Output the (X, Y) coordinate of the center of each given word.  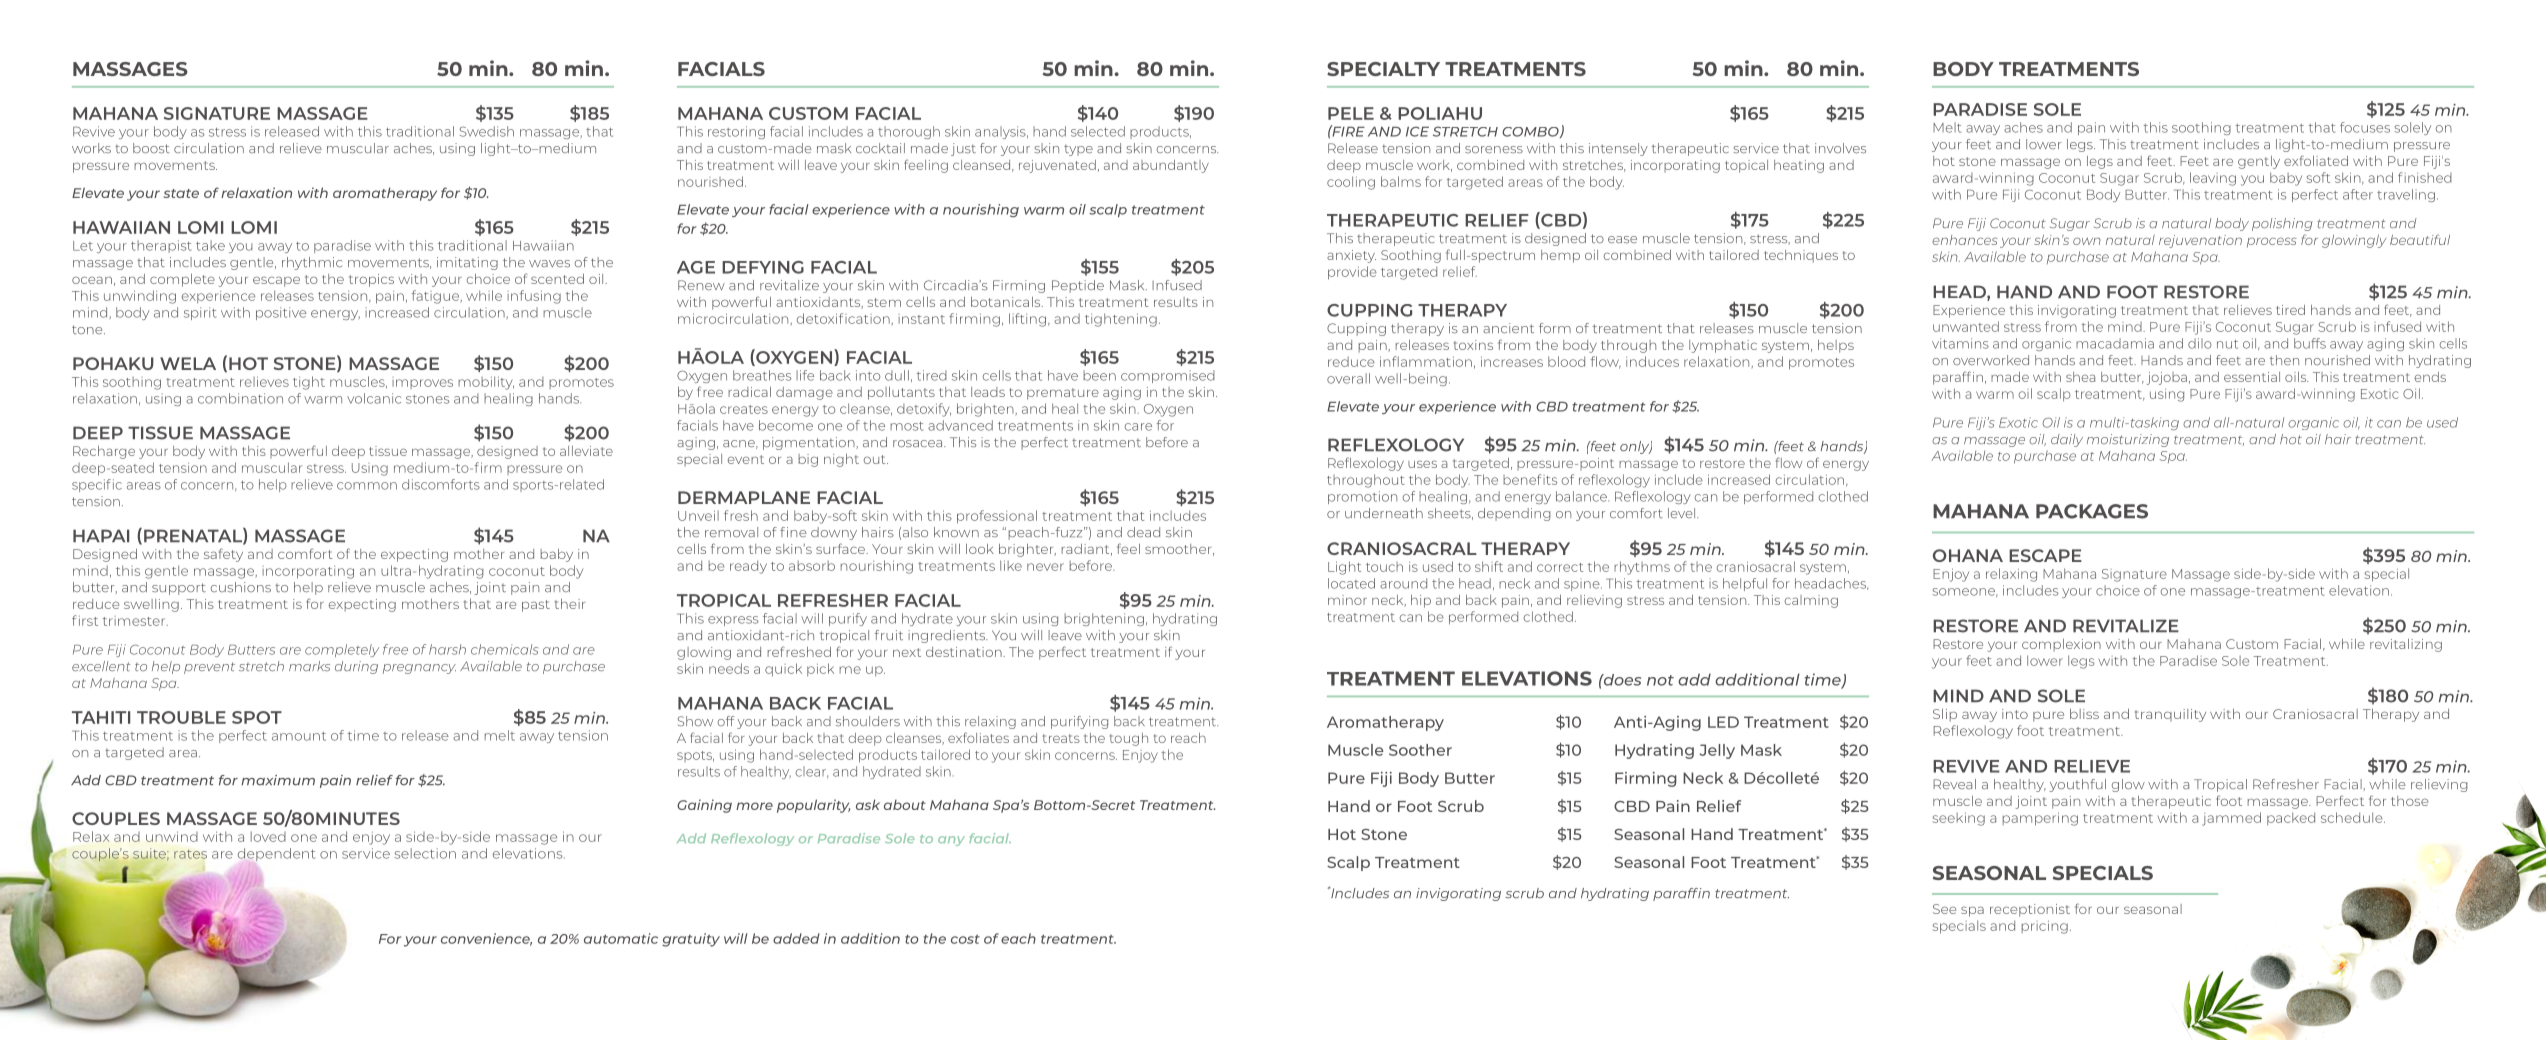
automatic (621, 938)
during (356, 667)
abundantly (1171, 166)
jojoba (2167, 378)
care (1138, 427)
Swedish (487, 131)
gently (2259, 162)
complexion (2061, 645)
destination (965, 652)
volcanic (374, 398)
